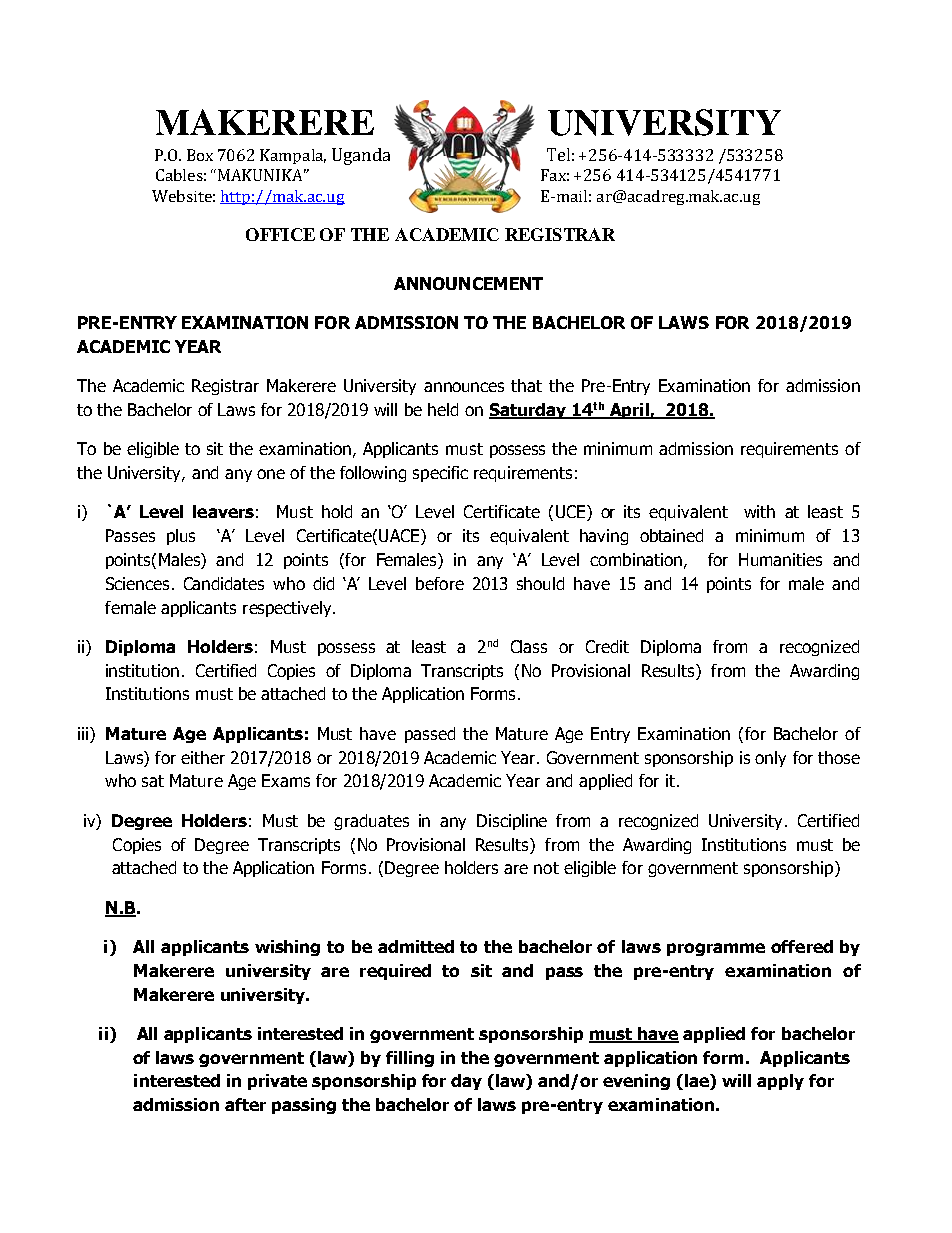  What do you see at coordinates (529, 646) in the screenshot?
I see `Class` at bounding box center [529, 646].
